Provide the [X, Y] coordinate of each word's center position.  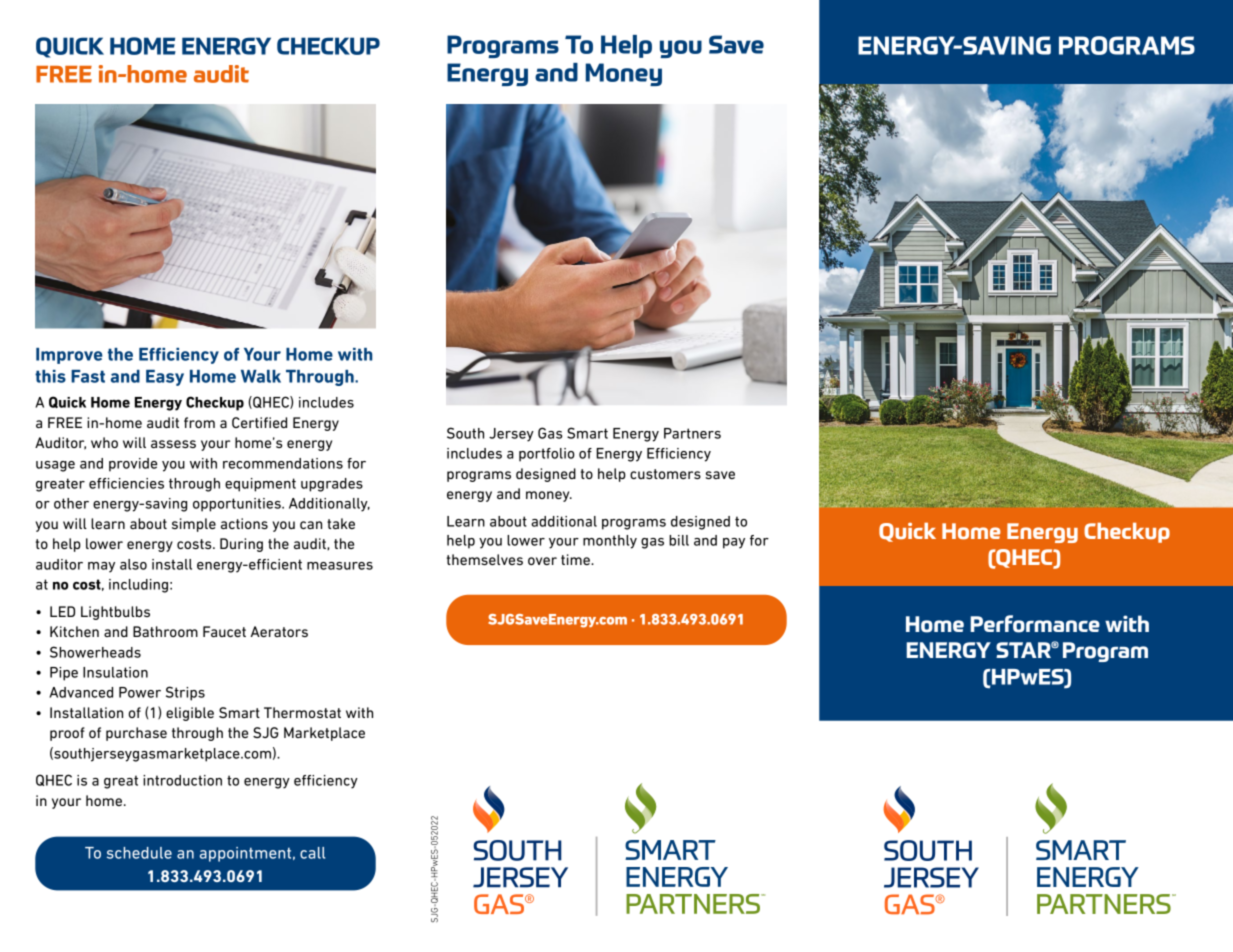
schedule [139, 853]
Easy [165, 378]
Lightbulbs [115, 613]
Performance [1035, 624]
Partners [692, 433]
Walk [261, 376]
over [542, 561]
